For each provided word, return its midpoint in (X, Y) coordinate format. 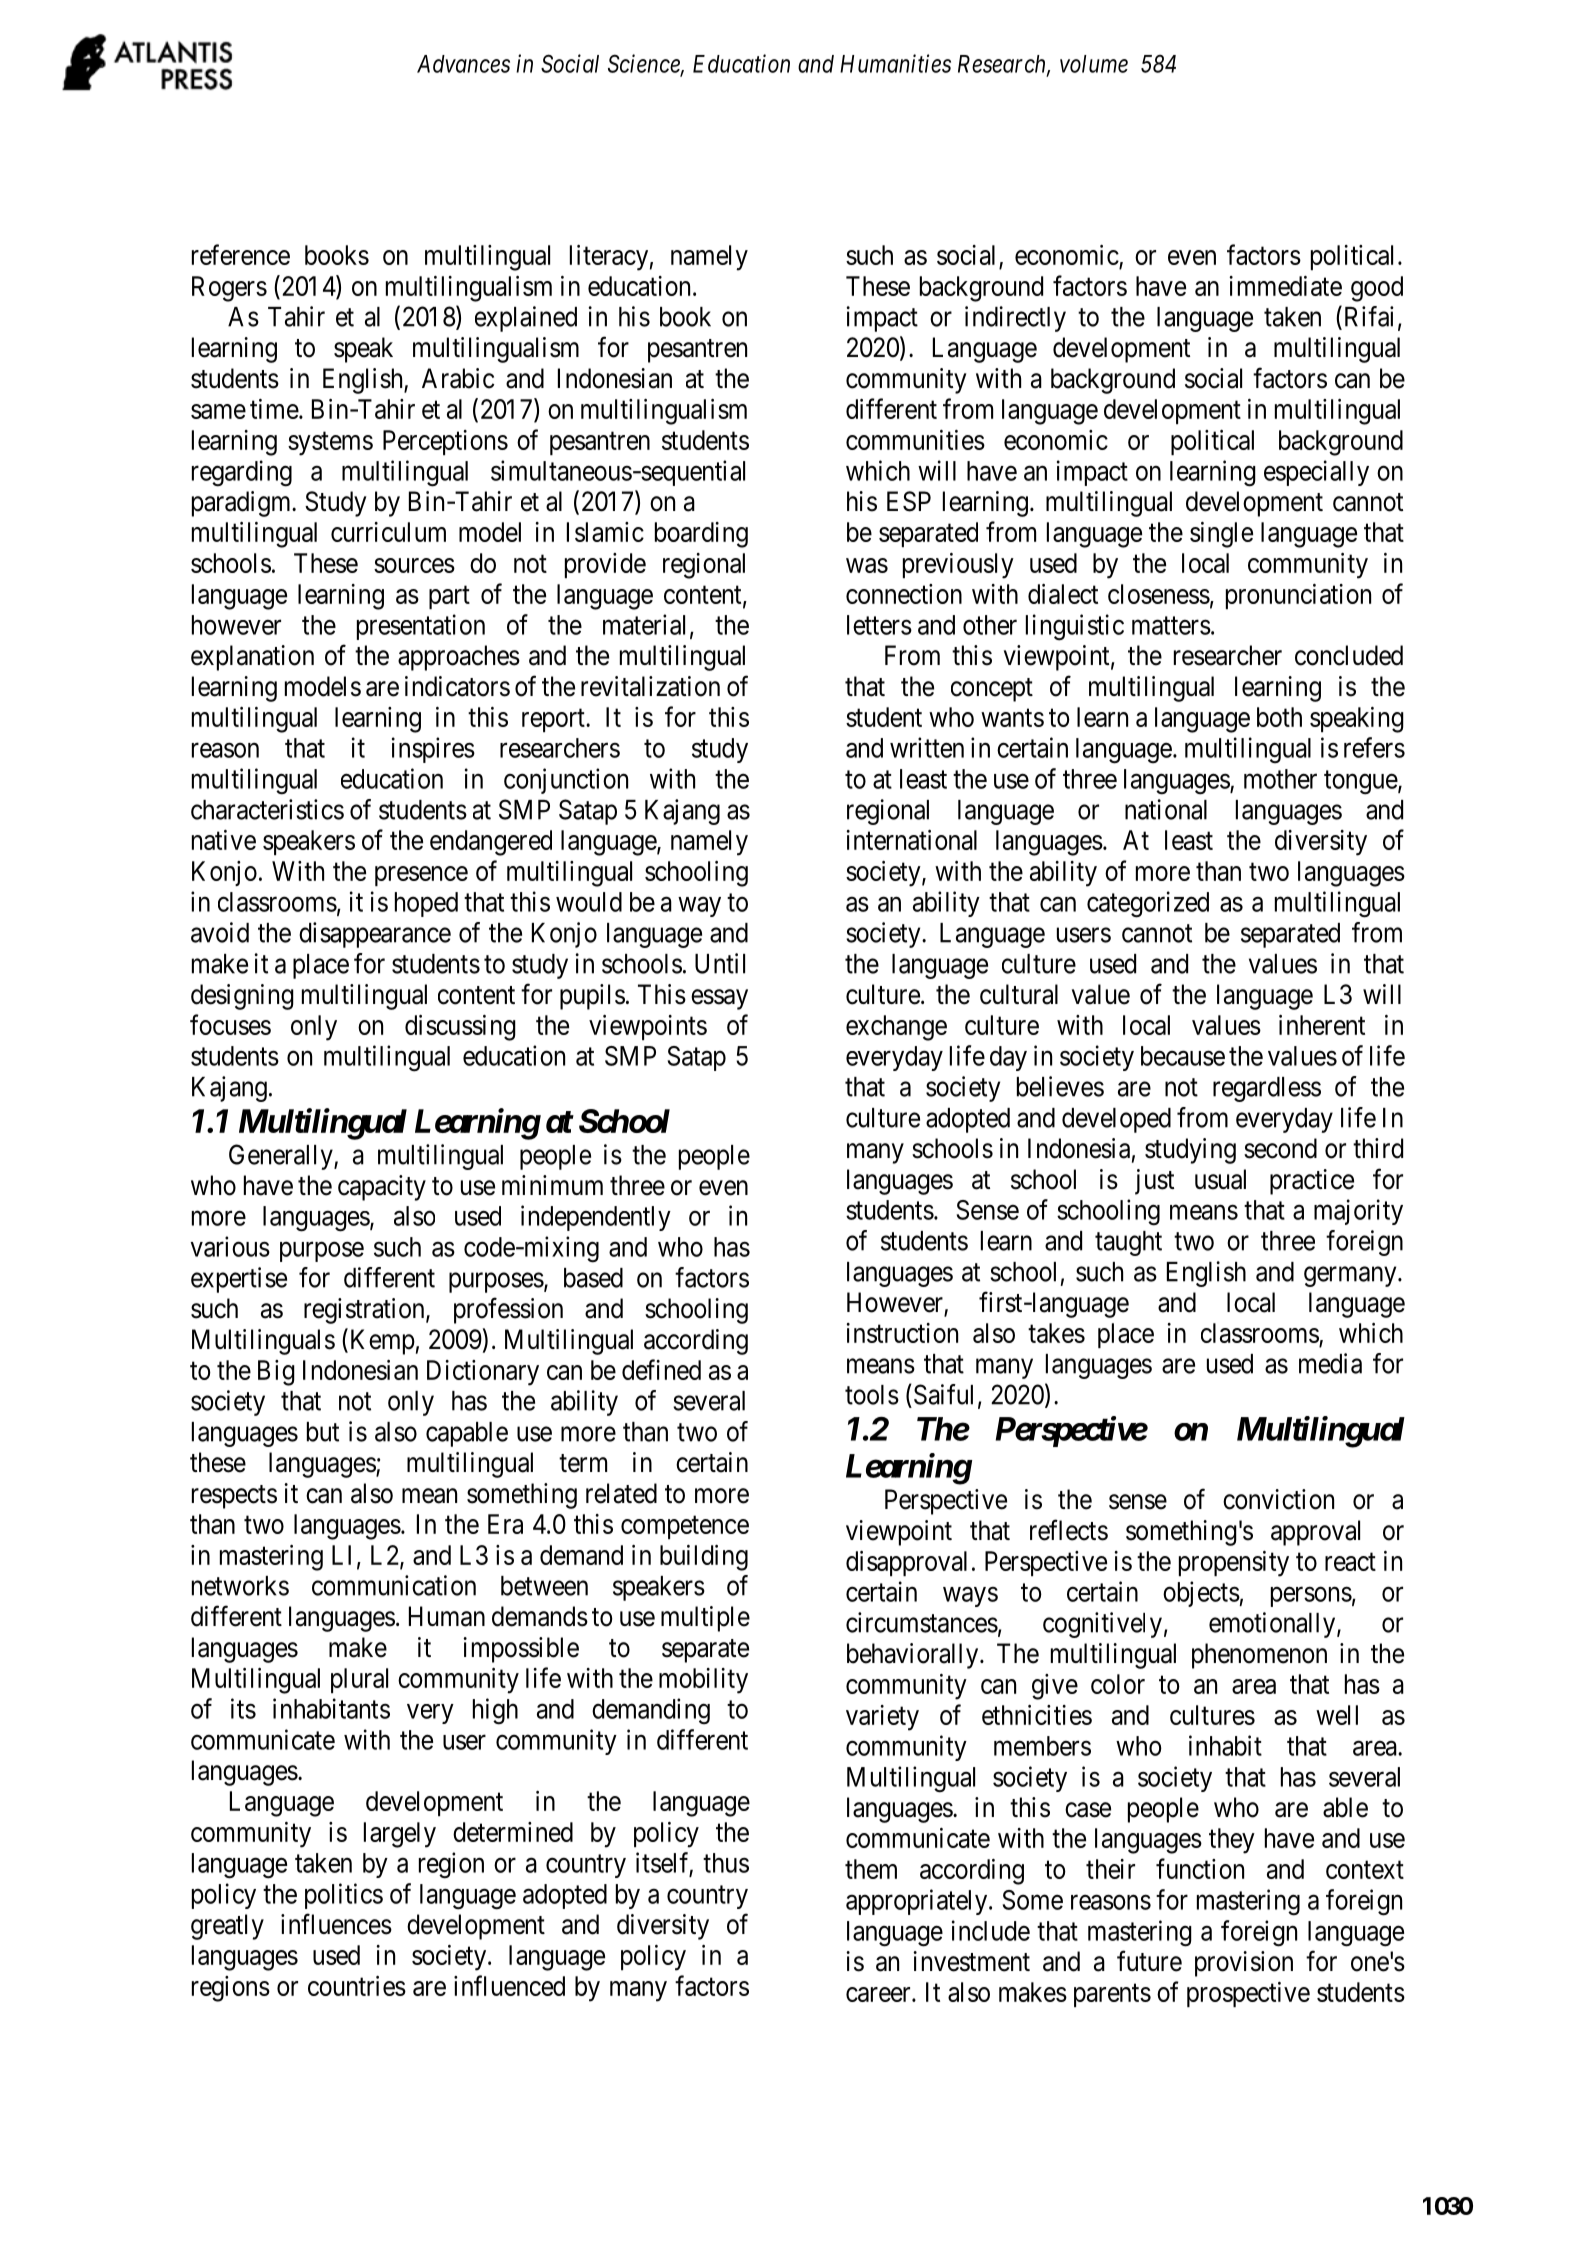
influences (336, 1924)
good (1377, 289)
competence (685, 1527)
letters (879, 625)
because (1183, 1056)
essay (719, 999)
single (1221, 535)
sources (414, 565)
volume (1094, 64)
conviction (1278, 1499)
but (323, 1432)
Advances (463, 64)
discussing (460, 1028)
